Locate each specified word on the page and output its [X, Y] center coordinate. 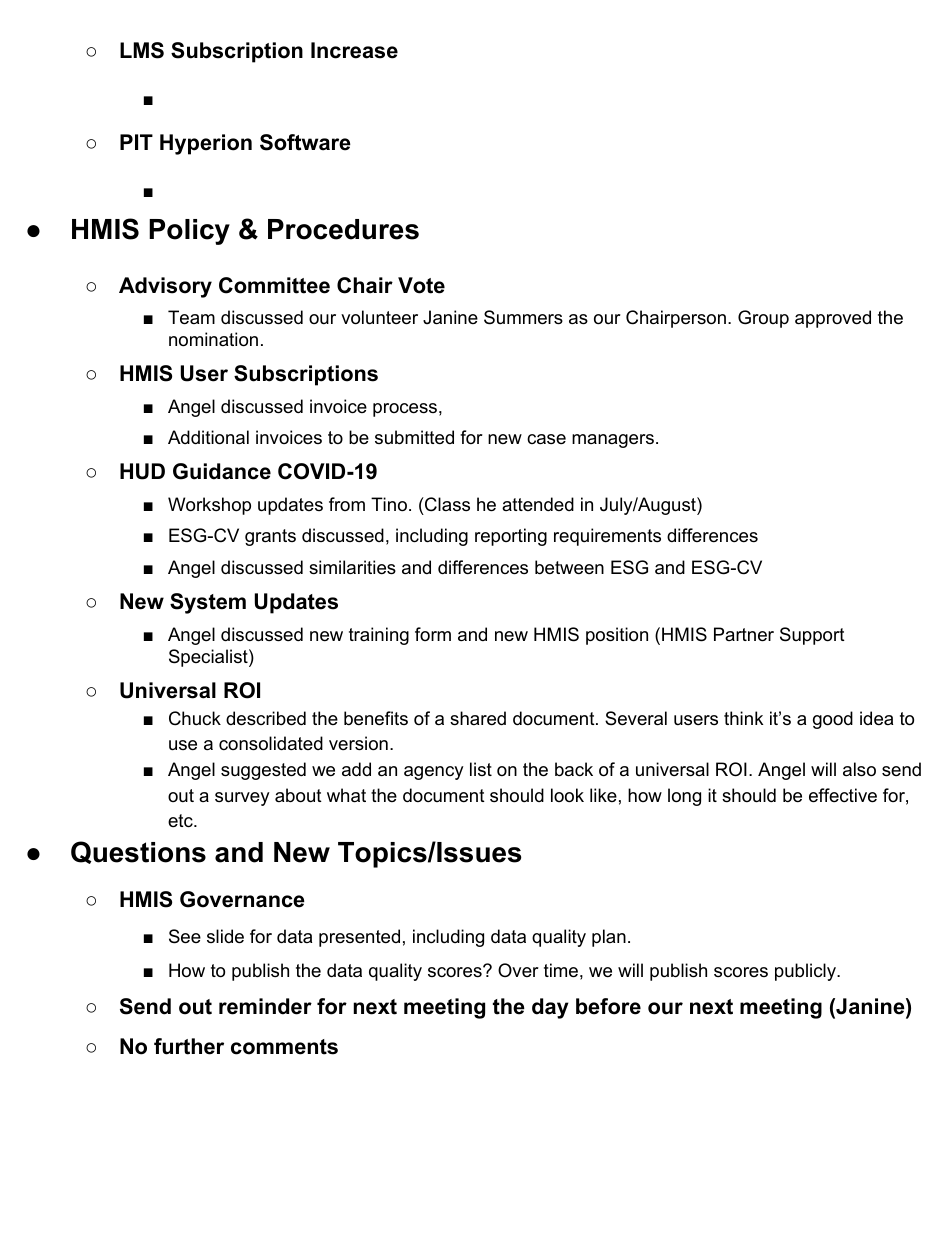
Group [763, 319]
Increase [354, 50]
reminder [265, 1006]
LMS [142, 50]
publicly [806, 972]
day [550, 1008]
